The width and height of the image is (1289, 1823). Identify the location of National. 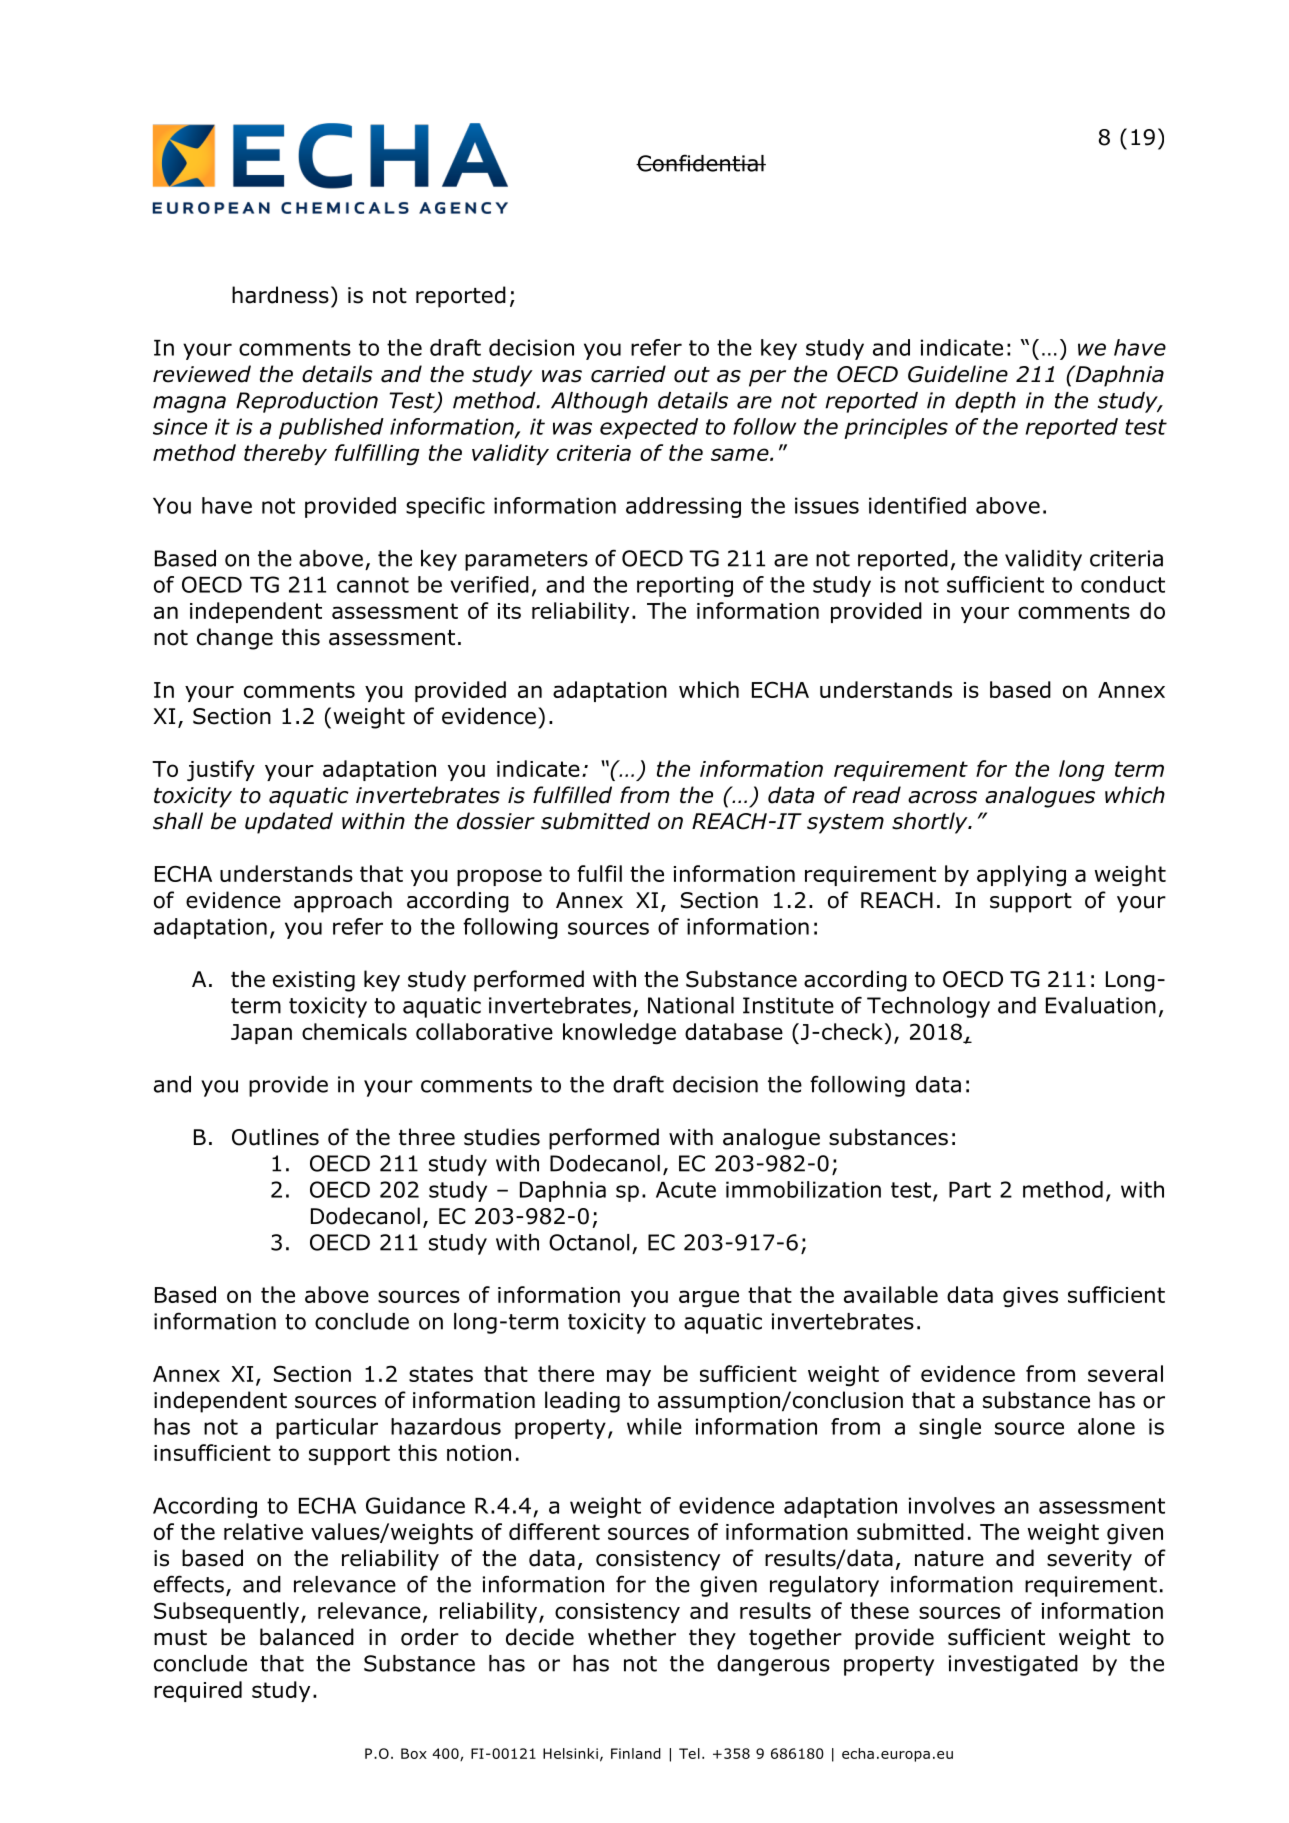
(691, 1005).
